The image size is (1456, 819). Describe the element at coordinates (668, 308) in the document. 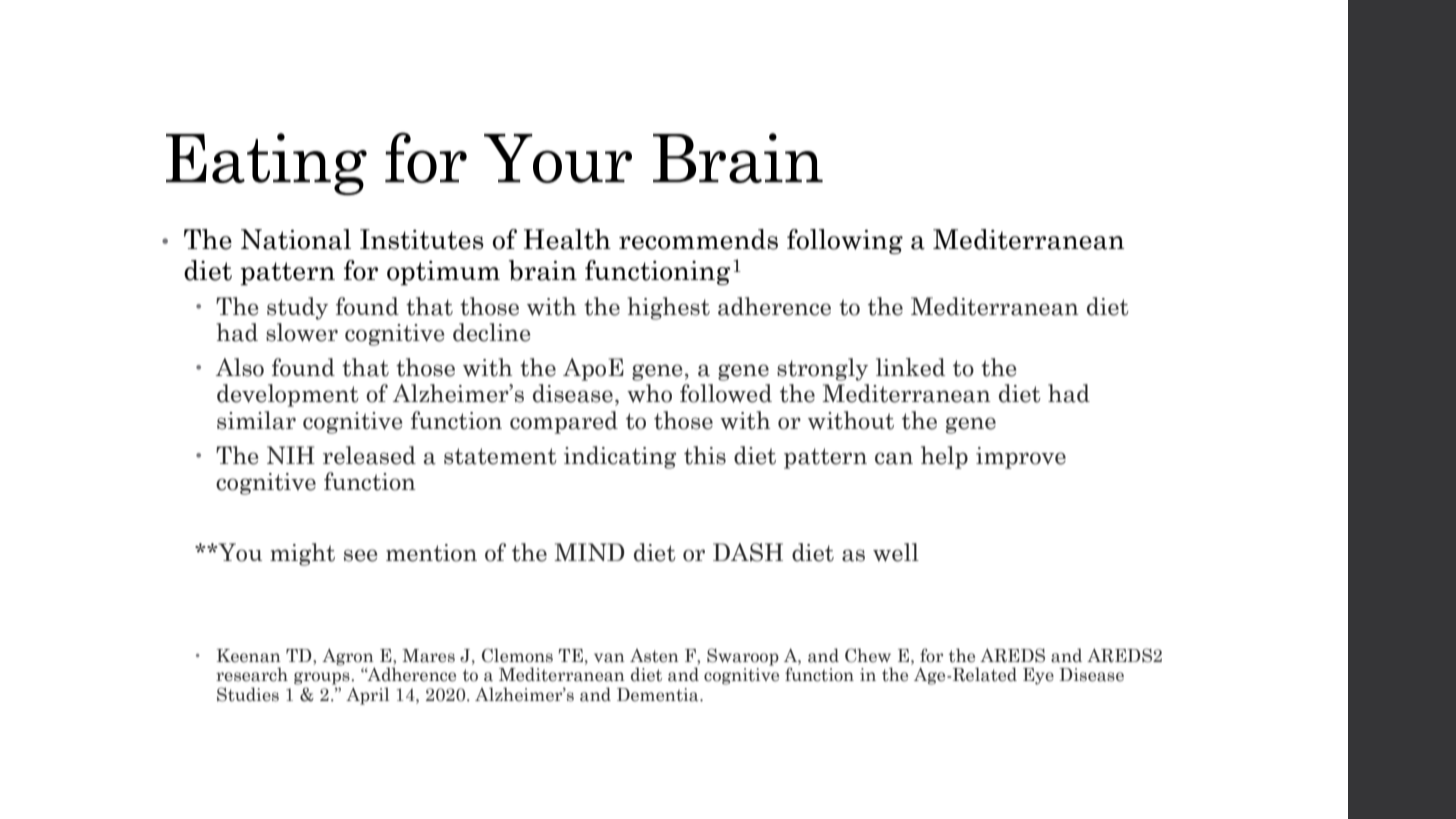

I see `highest` at that location.
